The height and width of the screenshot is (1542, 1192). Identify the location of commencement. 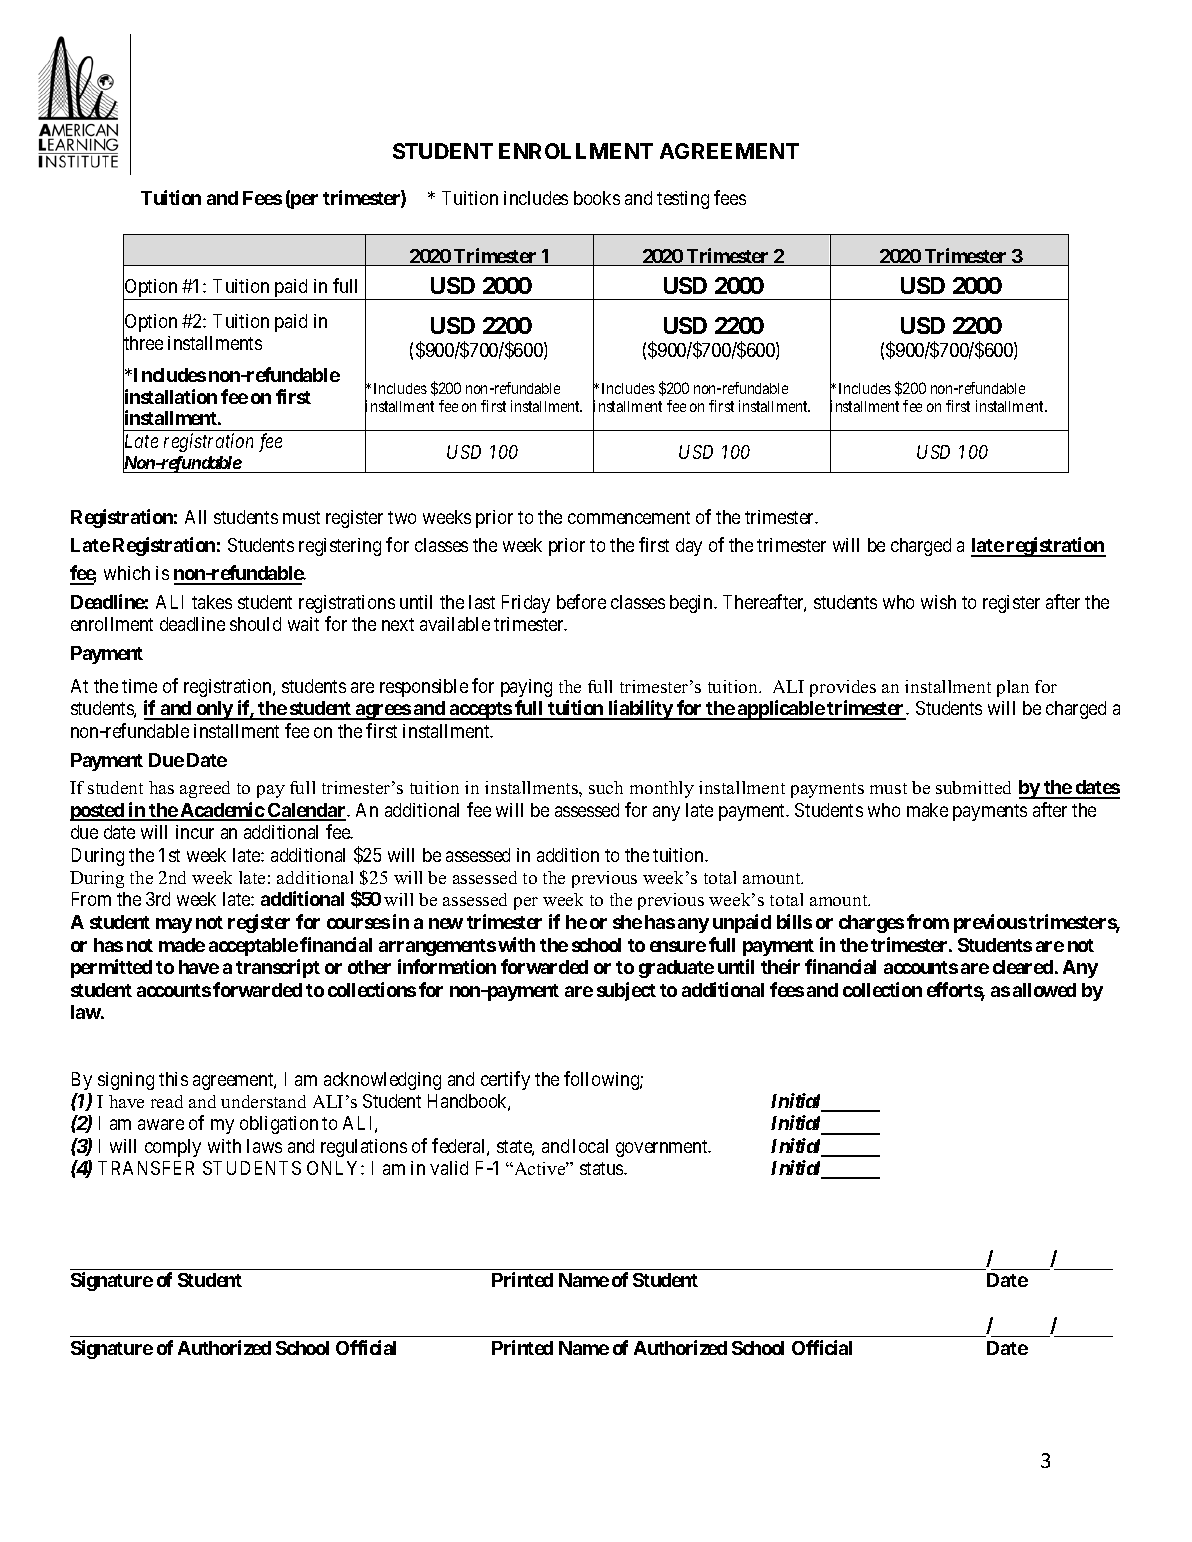
(629, 517).
